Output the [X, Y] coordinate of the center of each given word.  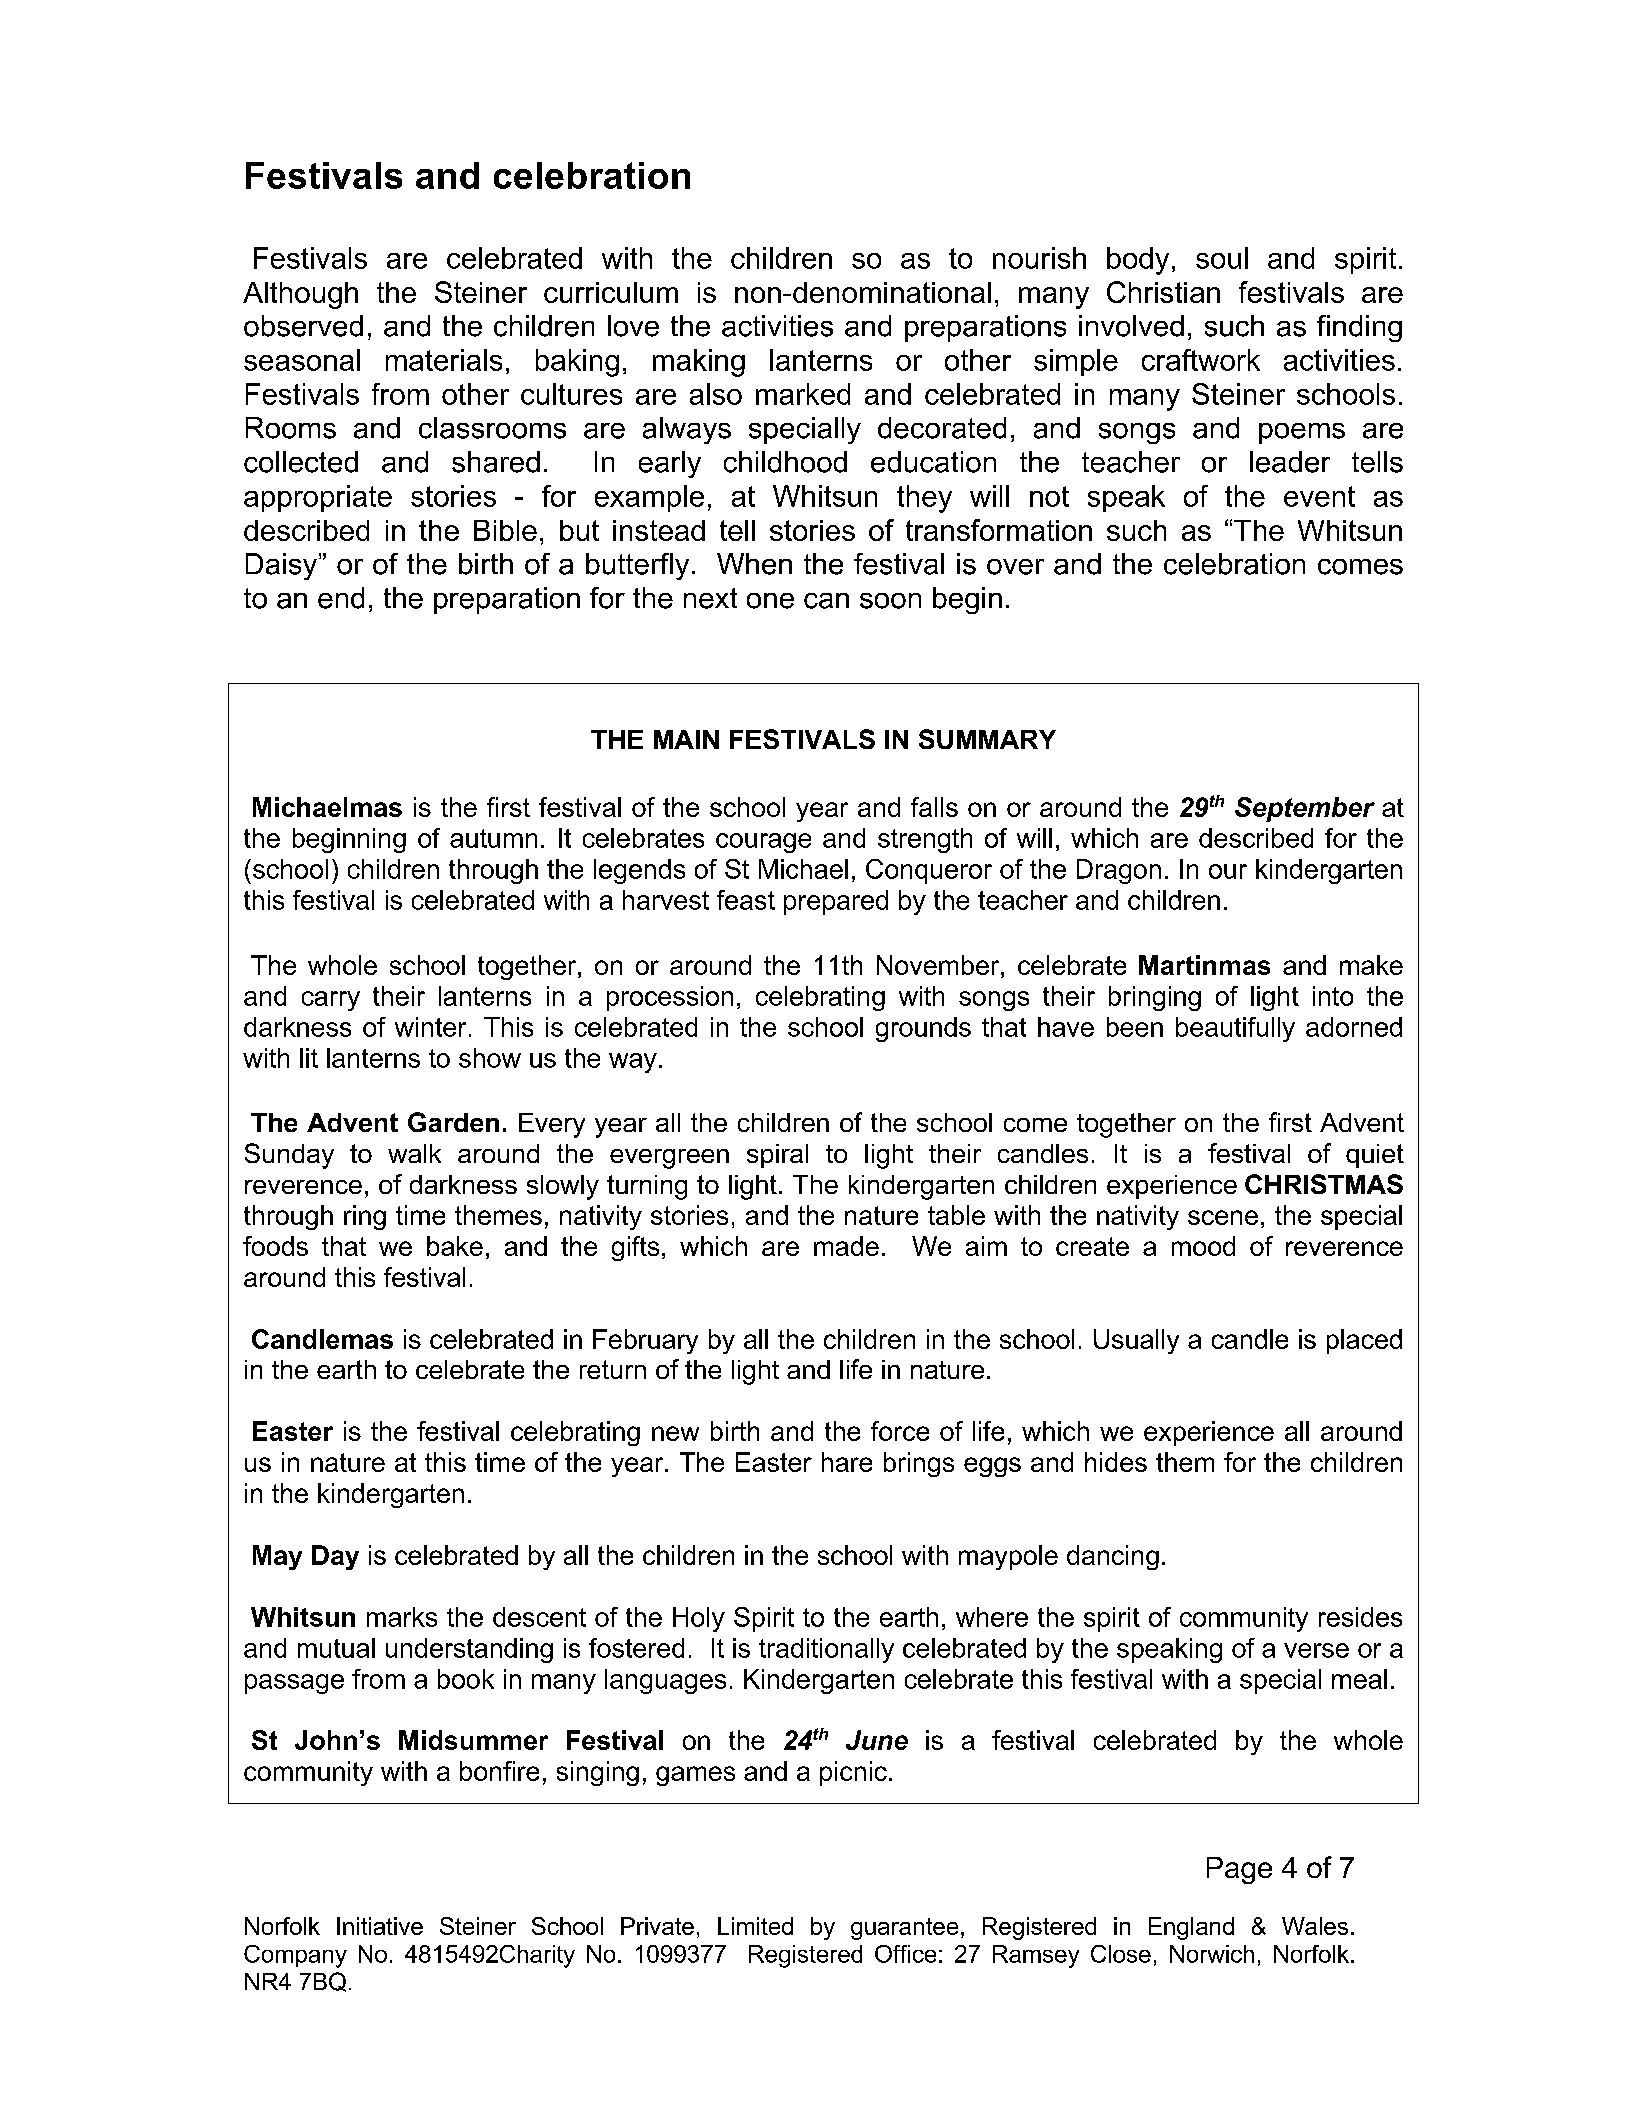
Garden [453, 1122]
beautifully [1235, 1029]
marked [803, 394]
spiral [777, 1156]
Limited [755, 1926]
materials [444, 360]
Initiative [380, 1926]
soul [1222, 258]
